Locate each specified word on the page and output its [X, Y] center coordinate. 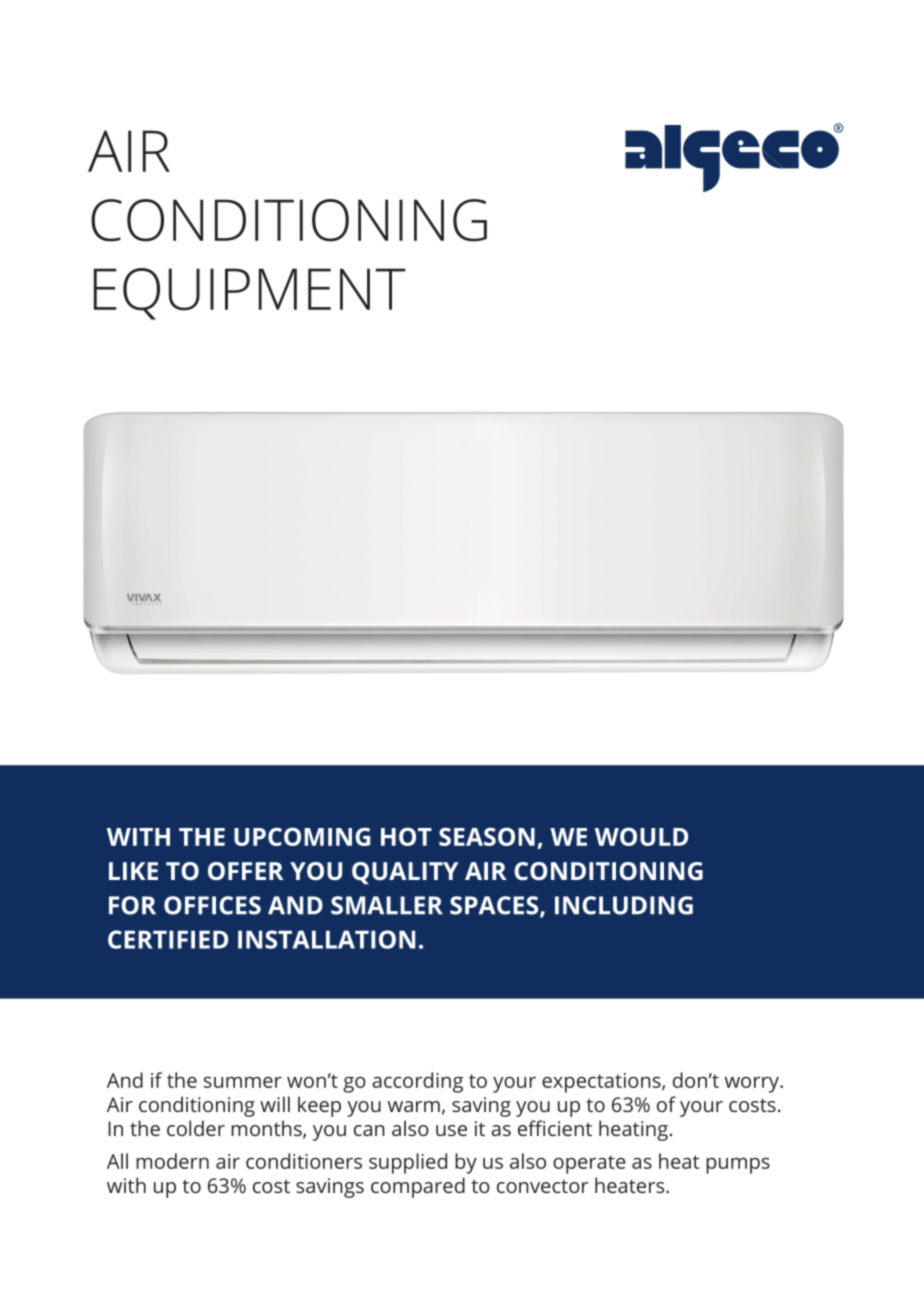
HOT [406, 836]
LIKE [133, 871]
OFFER [246, 871]
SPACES [495, 906]
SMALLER [387, 905]
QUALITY [405, 873]
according [417, 1082]
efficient [555, 1128]
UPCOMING [302, 836]
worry [753, 1084]
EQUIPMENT [250, 294]
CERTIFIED [168, 939]
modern [172, 1161]
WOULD [641, 836]
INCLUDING [624, 905]
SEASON [487, 836]
